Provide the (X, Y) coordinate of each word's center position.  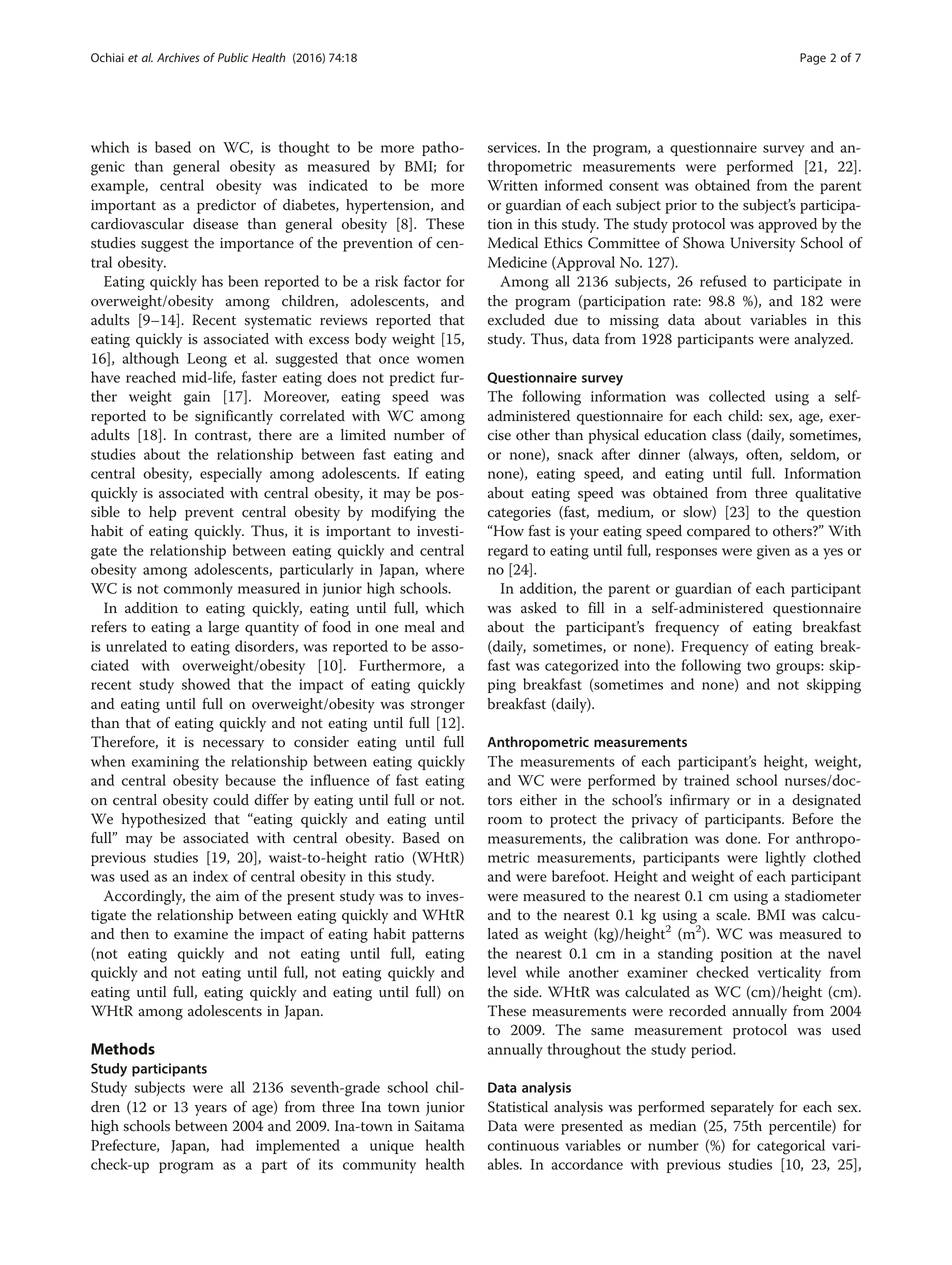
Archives (178, 57)
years (211, 1110)
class (726, 435)
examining (165, 763)
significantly (234, 417)
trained (707, 780)
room (505, 821)
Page (813, 59)
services (513, 147)
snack (575, 454)
